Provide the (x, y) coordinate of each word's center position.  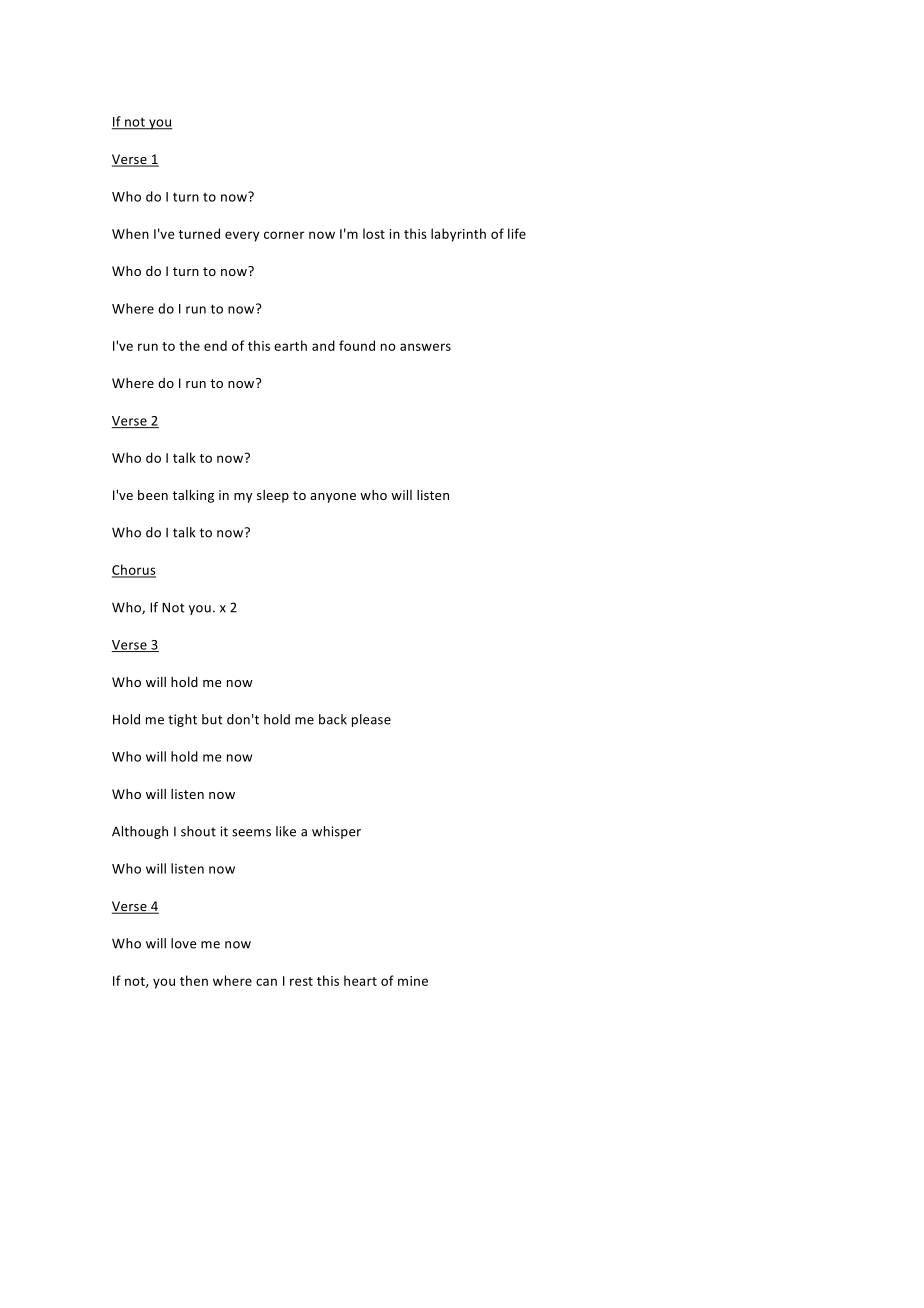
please (371, 720)
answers (425, 347)
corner (284, 235)
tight (182, 720)
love (183, 943)
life (517, 233)
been (153, 495)
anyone (333, 498)
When (130, 233)
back (333, 719)
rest (301, 981)
